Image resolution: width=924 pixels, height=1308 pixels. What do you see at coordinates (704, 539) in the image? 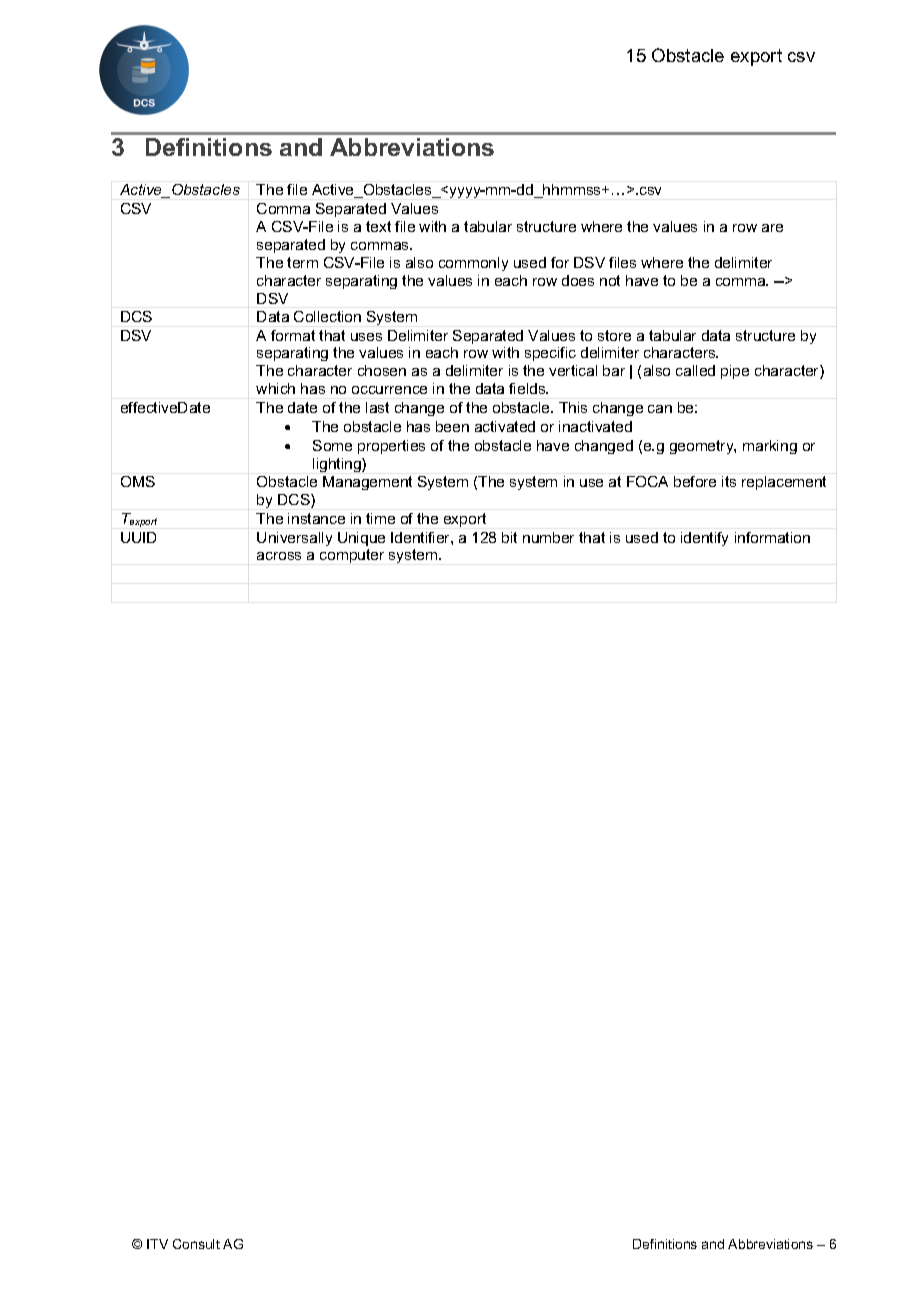
I see `identify` at bounding box center [704, 539].
